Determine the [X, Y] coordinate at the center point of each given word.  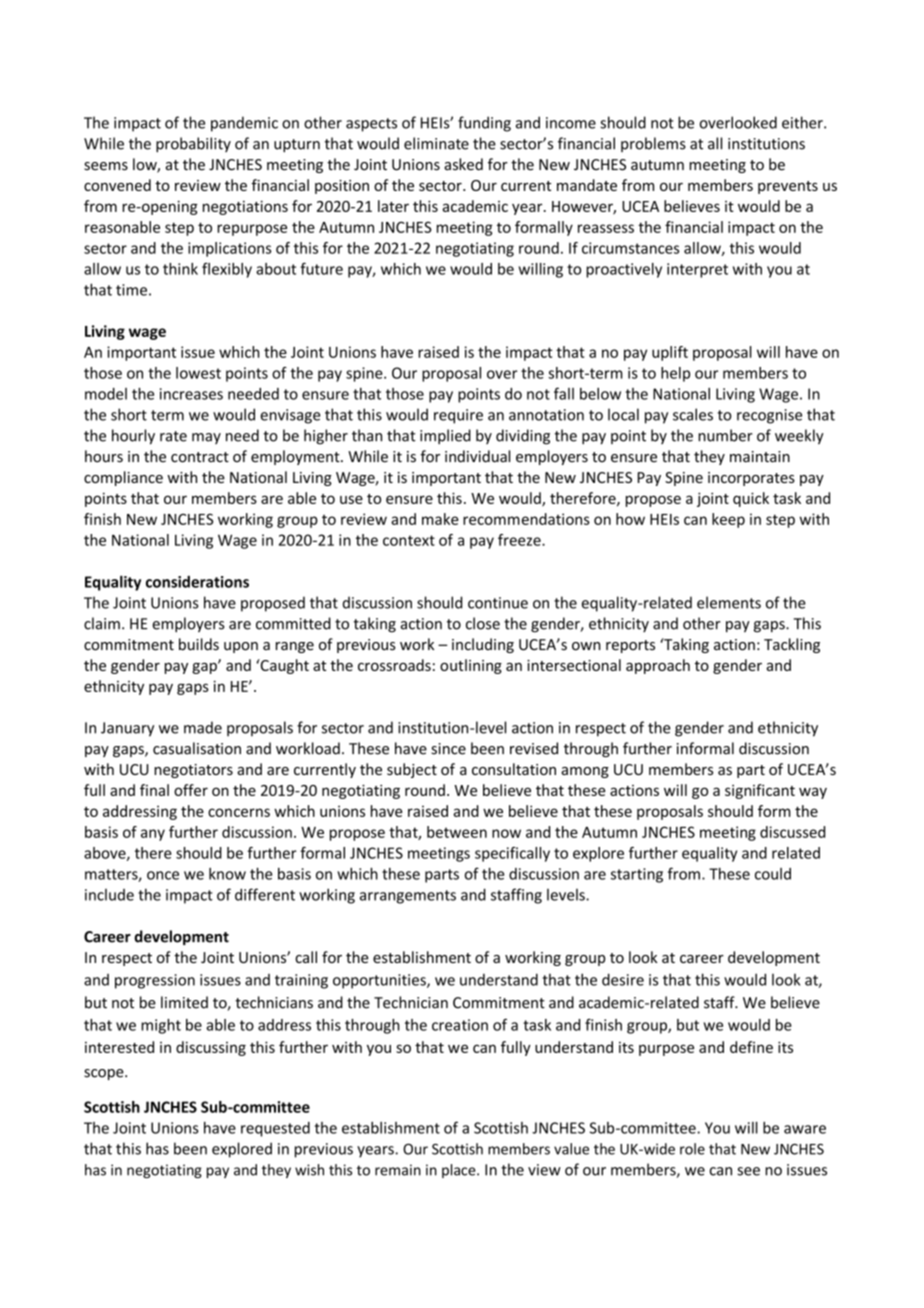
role [692, 1149]
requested [275, 1129]
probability [193, 145]
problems [653, 144]
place [460, 1171]
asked [463, 164]
